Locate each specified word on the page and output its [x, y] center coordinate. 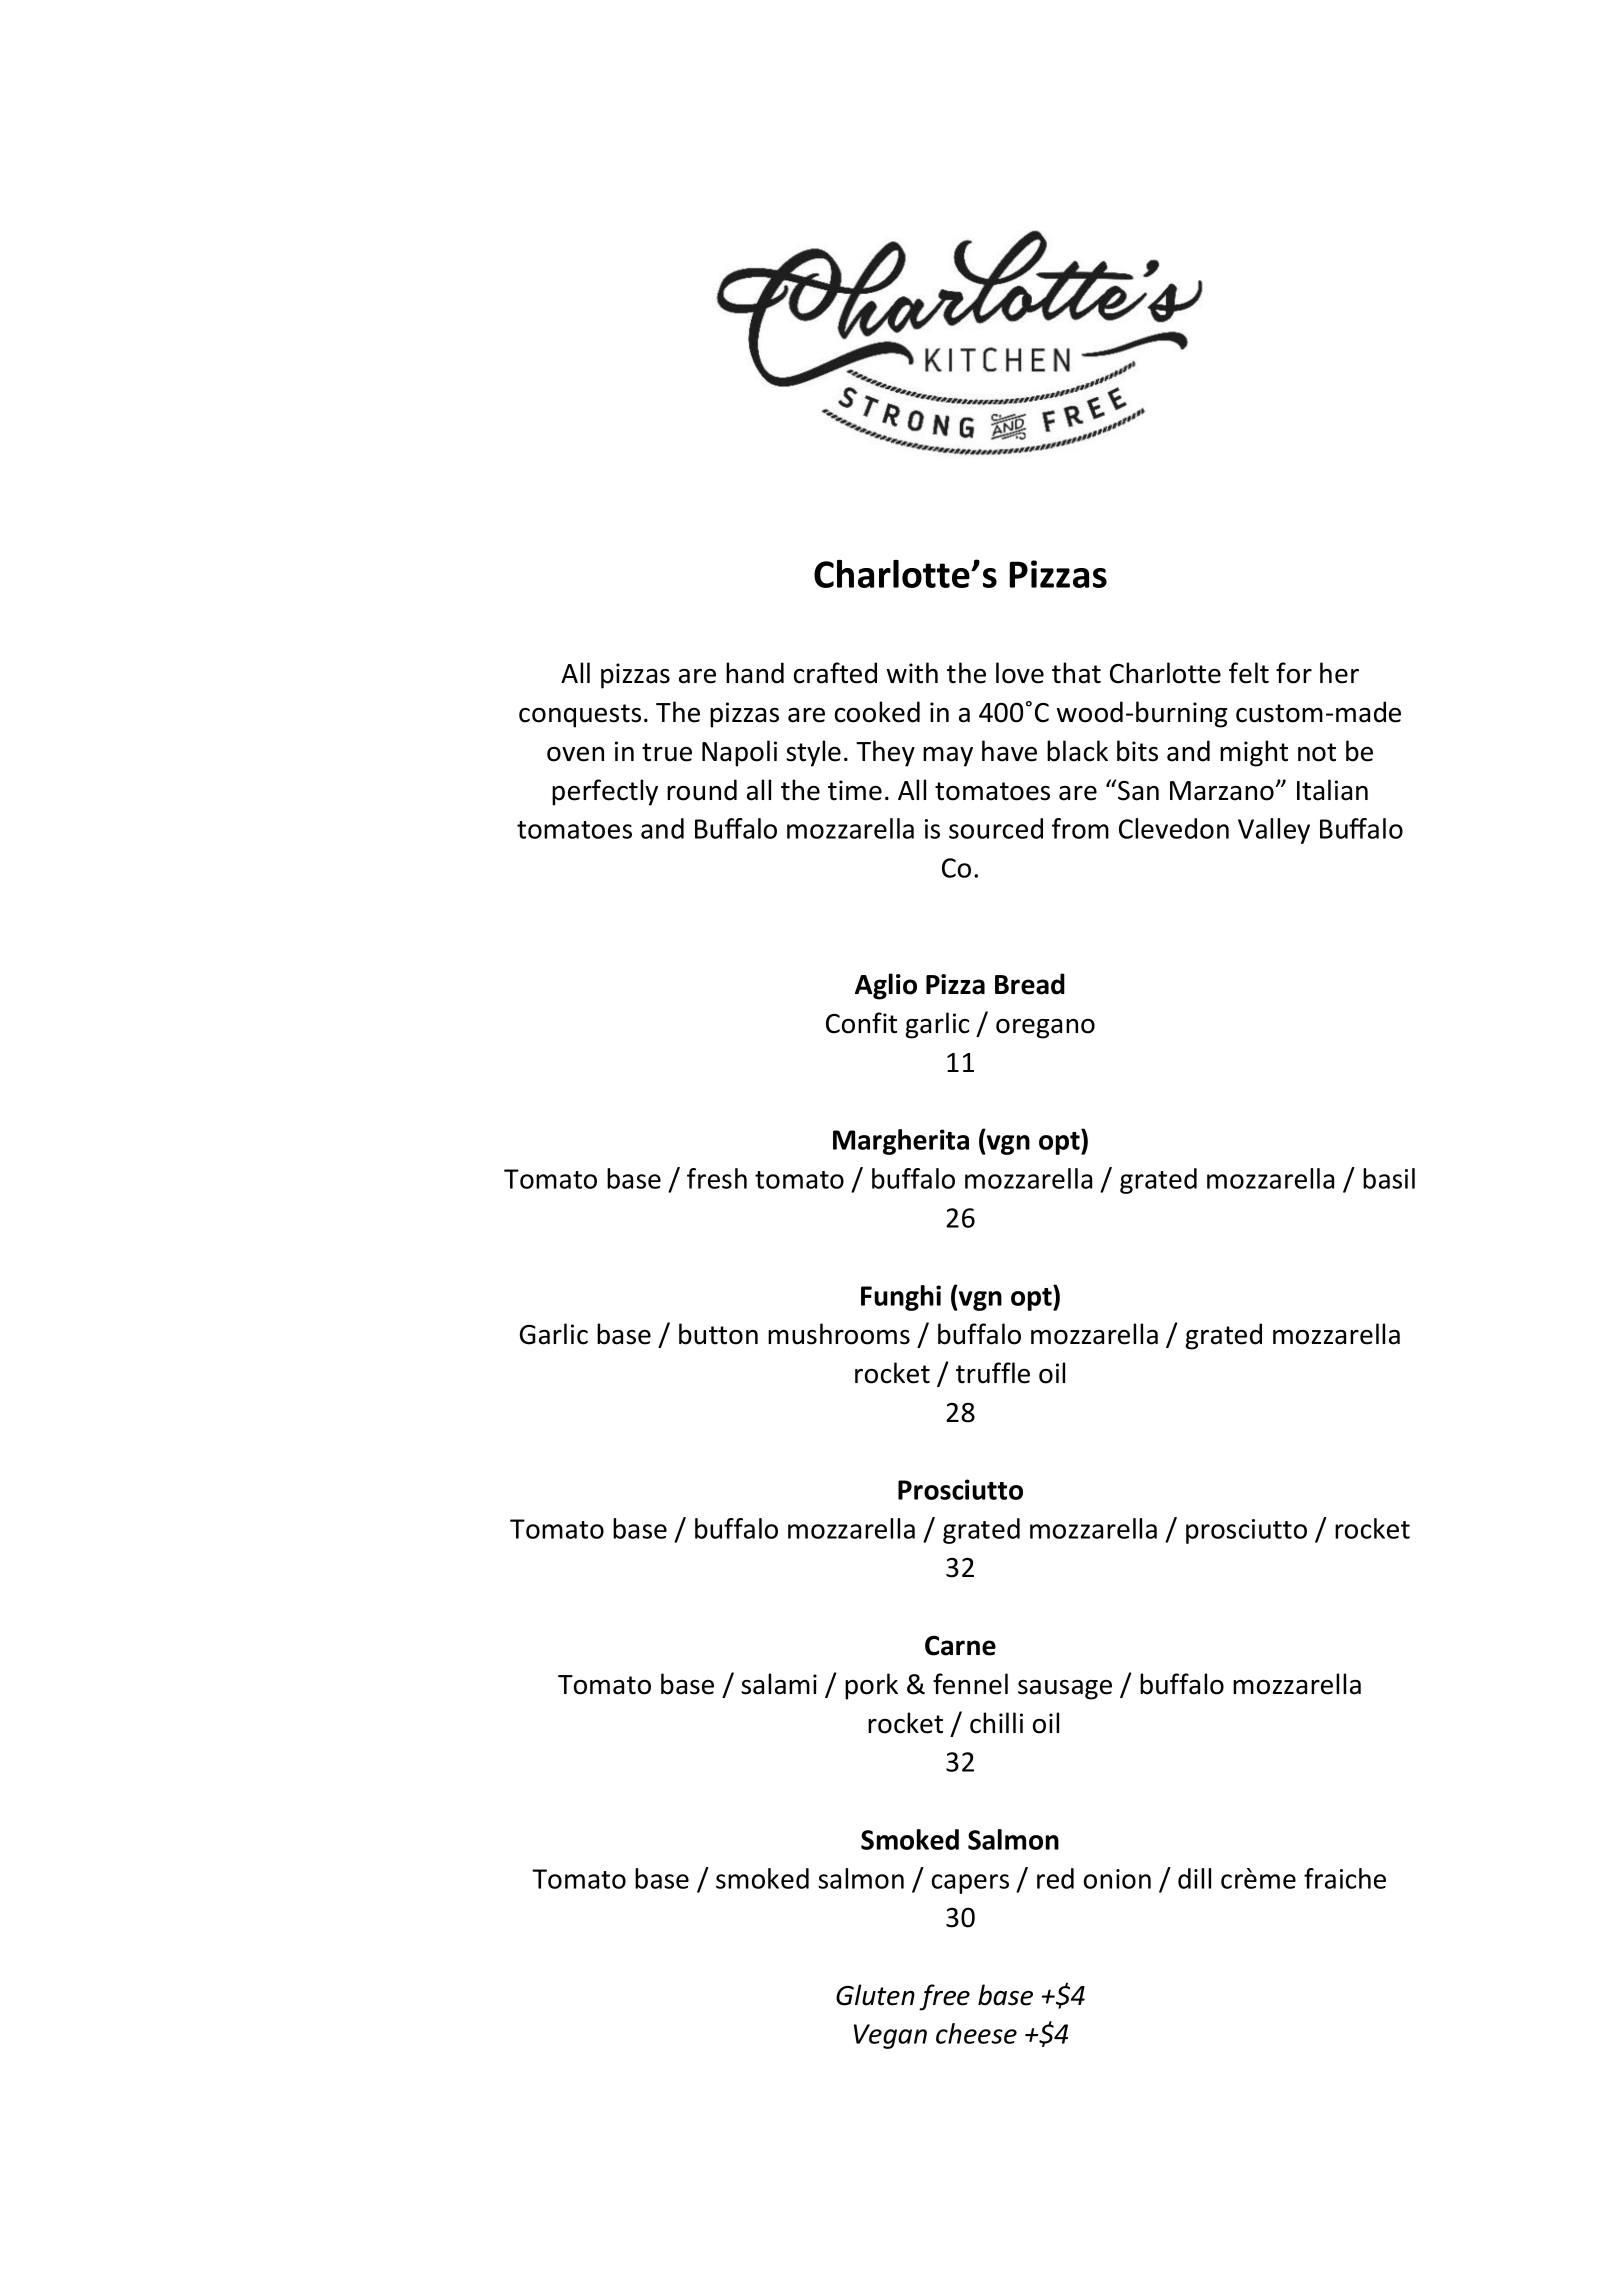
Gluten [875, 1995]
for [1294, 673]
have [1009, 751]
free [944, 1997]
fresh [717, 1178]
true [667, 752]
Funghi [901, 1298]
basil [1389, 1178]
